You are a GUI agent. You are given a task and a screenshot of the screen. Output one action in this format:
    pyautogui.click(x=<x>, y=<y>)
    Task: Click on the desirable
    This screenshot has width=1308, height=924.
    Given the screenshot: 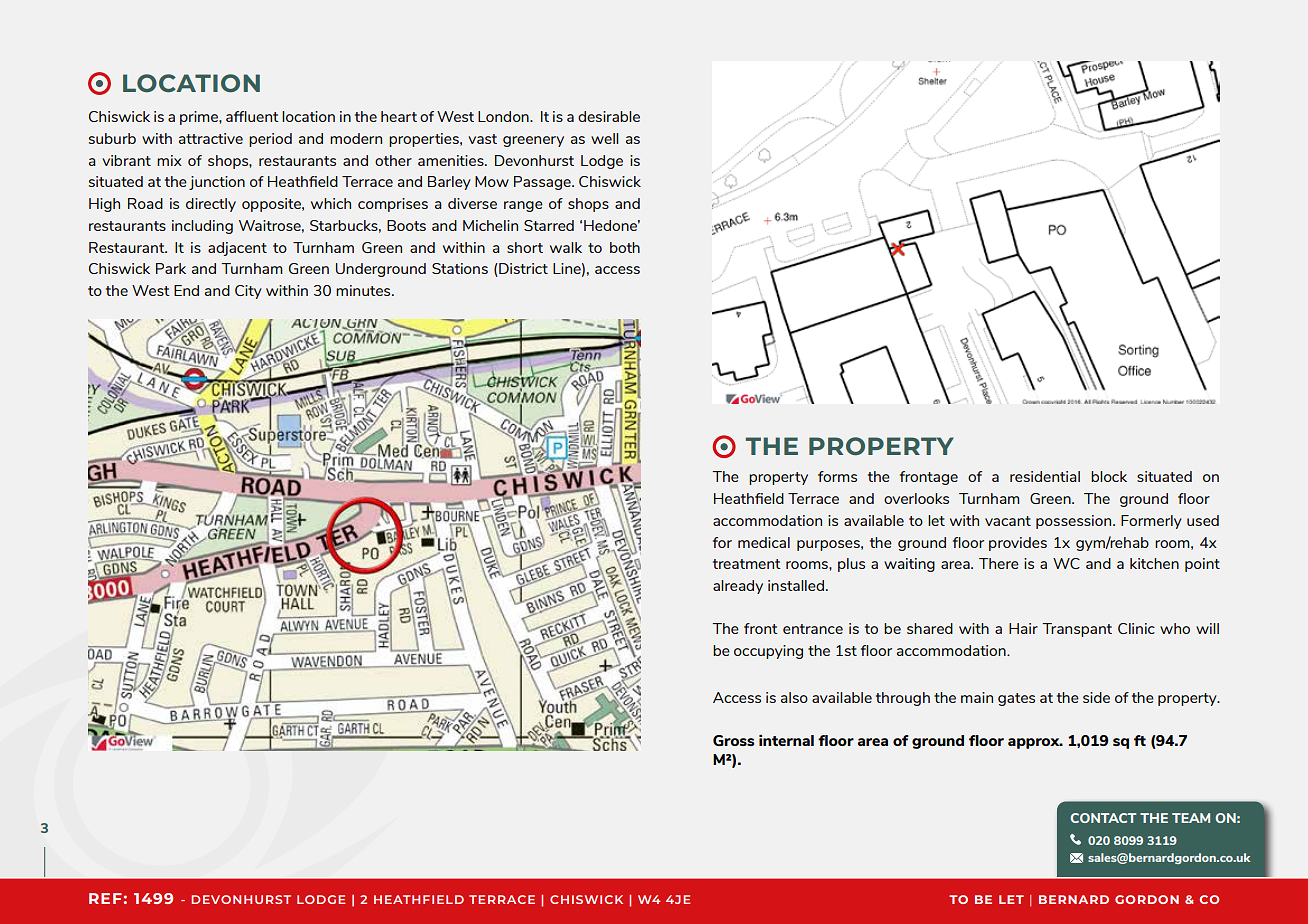 What is the action you would take?
    pyautogui.click(x=609, y=116)
